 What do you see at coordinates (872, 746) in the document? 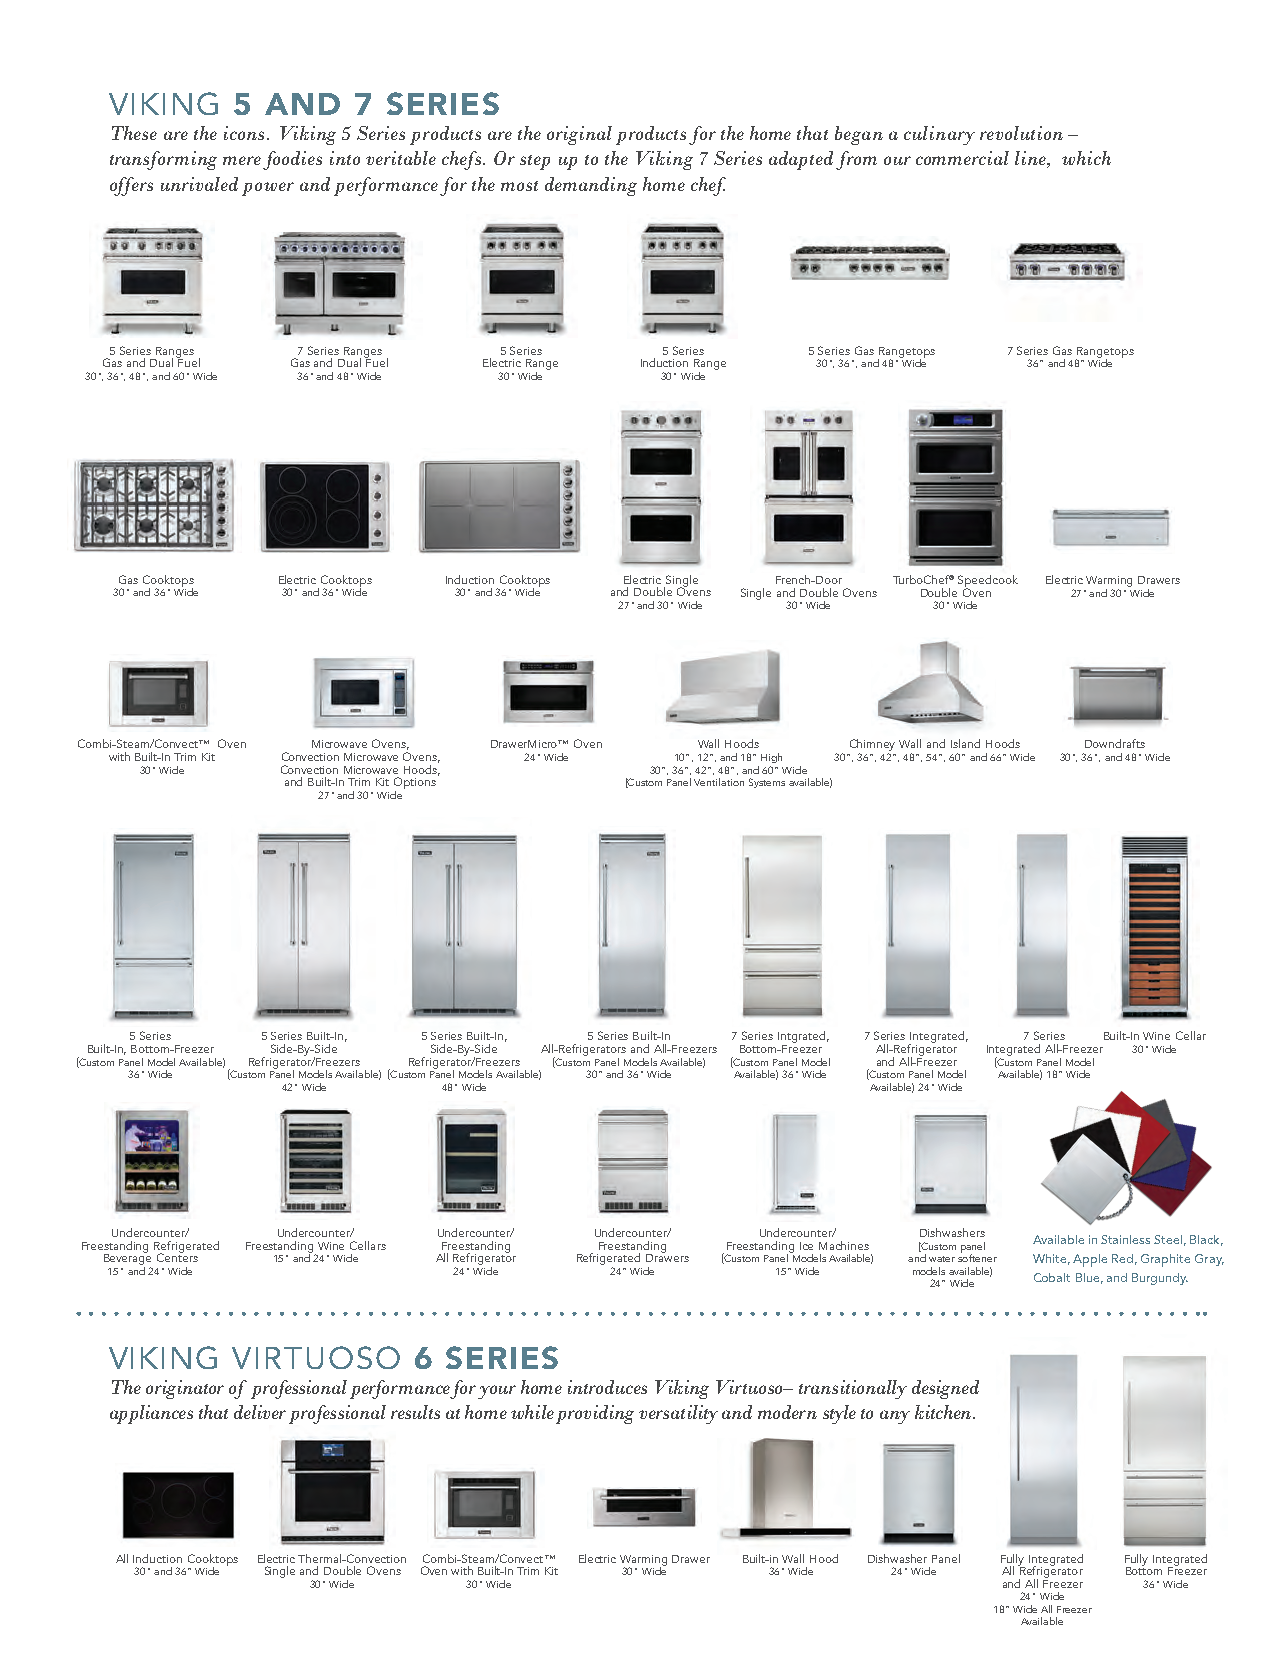
I see `Chimney` at bounding box center [872, 746].
